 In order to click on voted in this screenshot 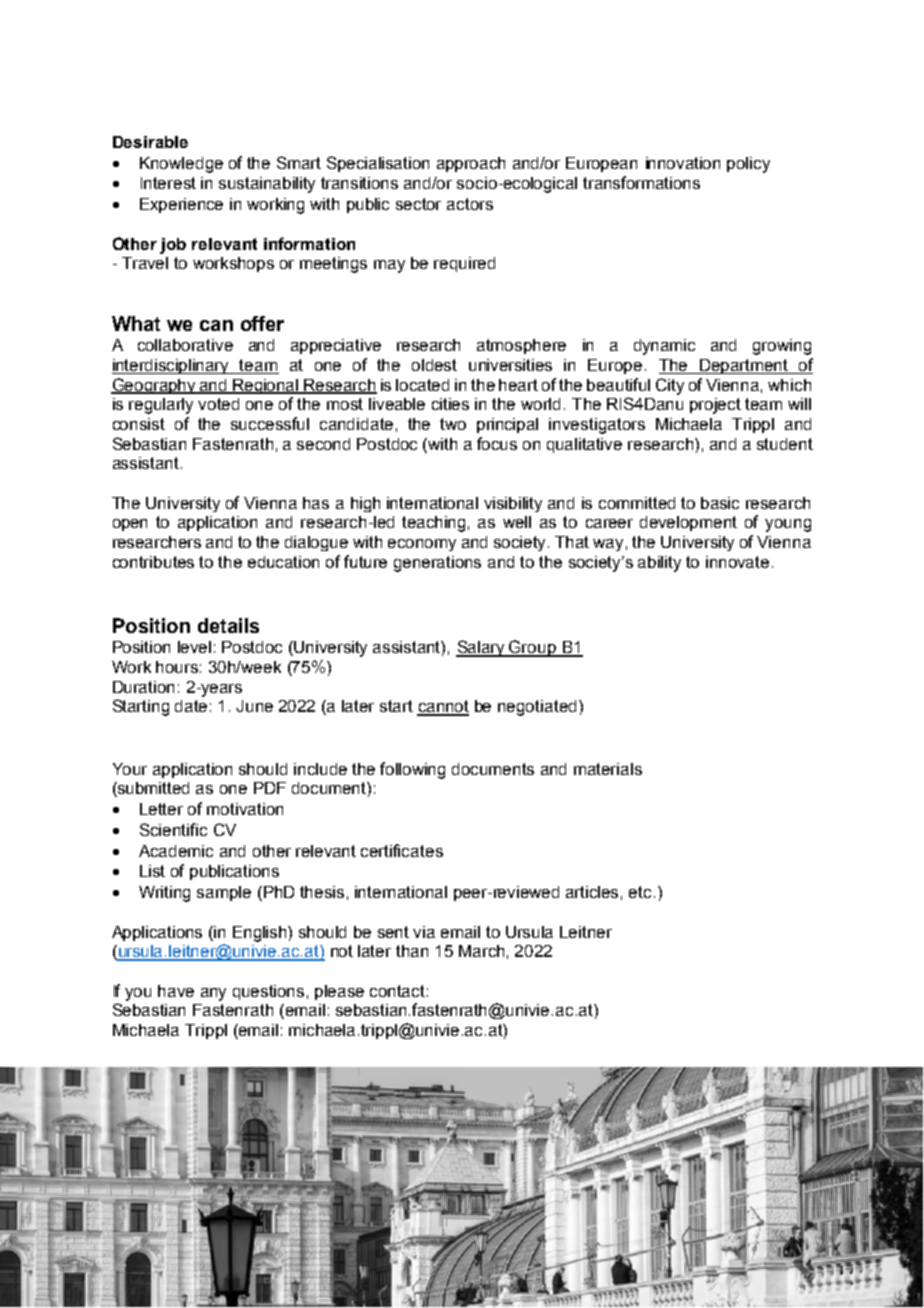, I will do `click(218, 404)`.
